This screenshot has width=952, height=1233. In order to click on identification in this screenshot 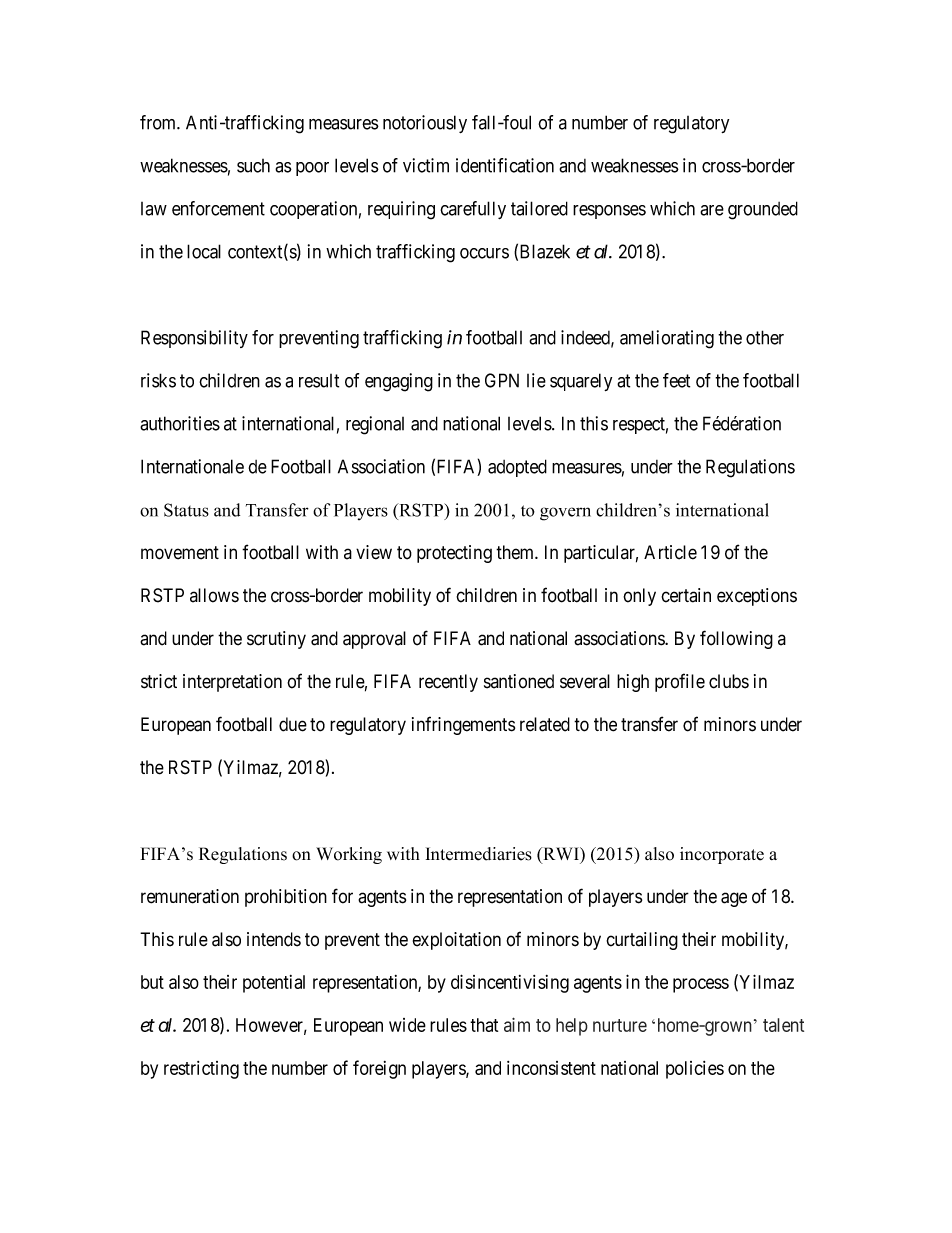, I will do `click(505, 165)`.
